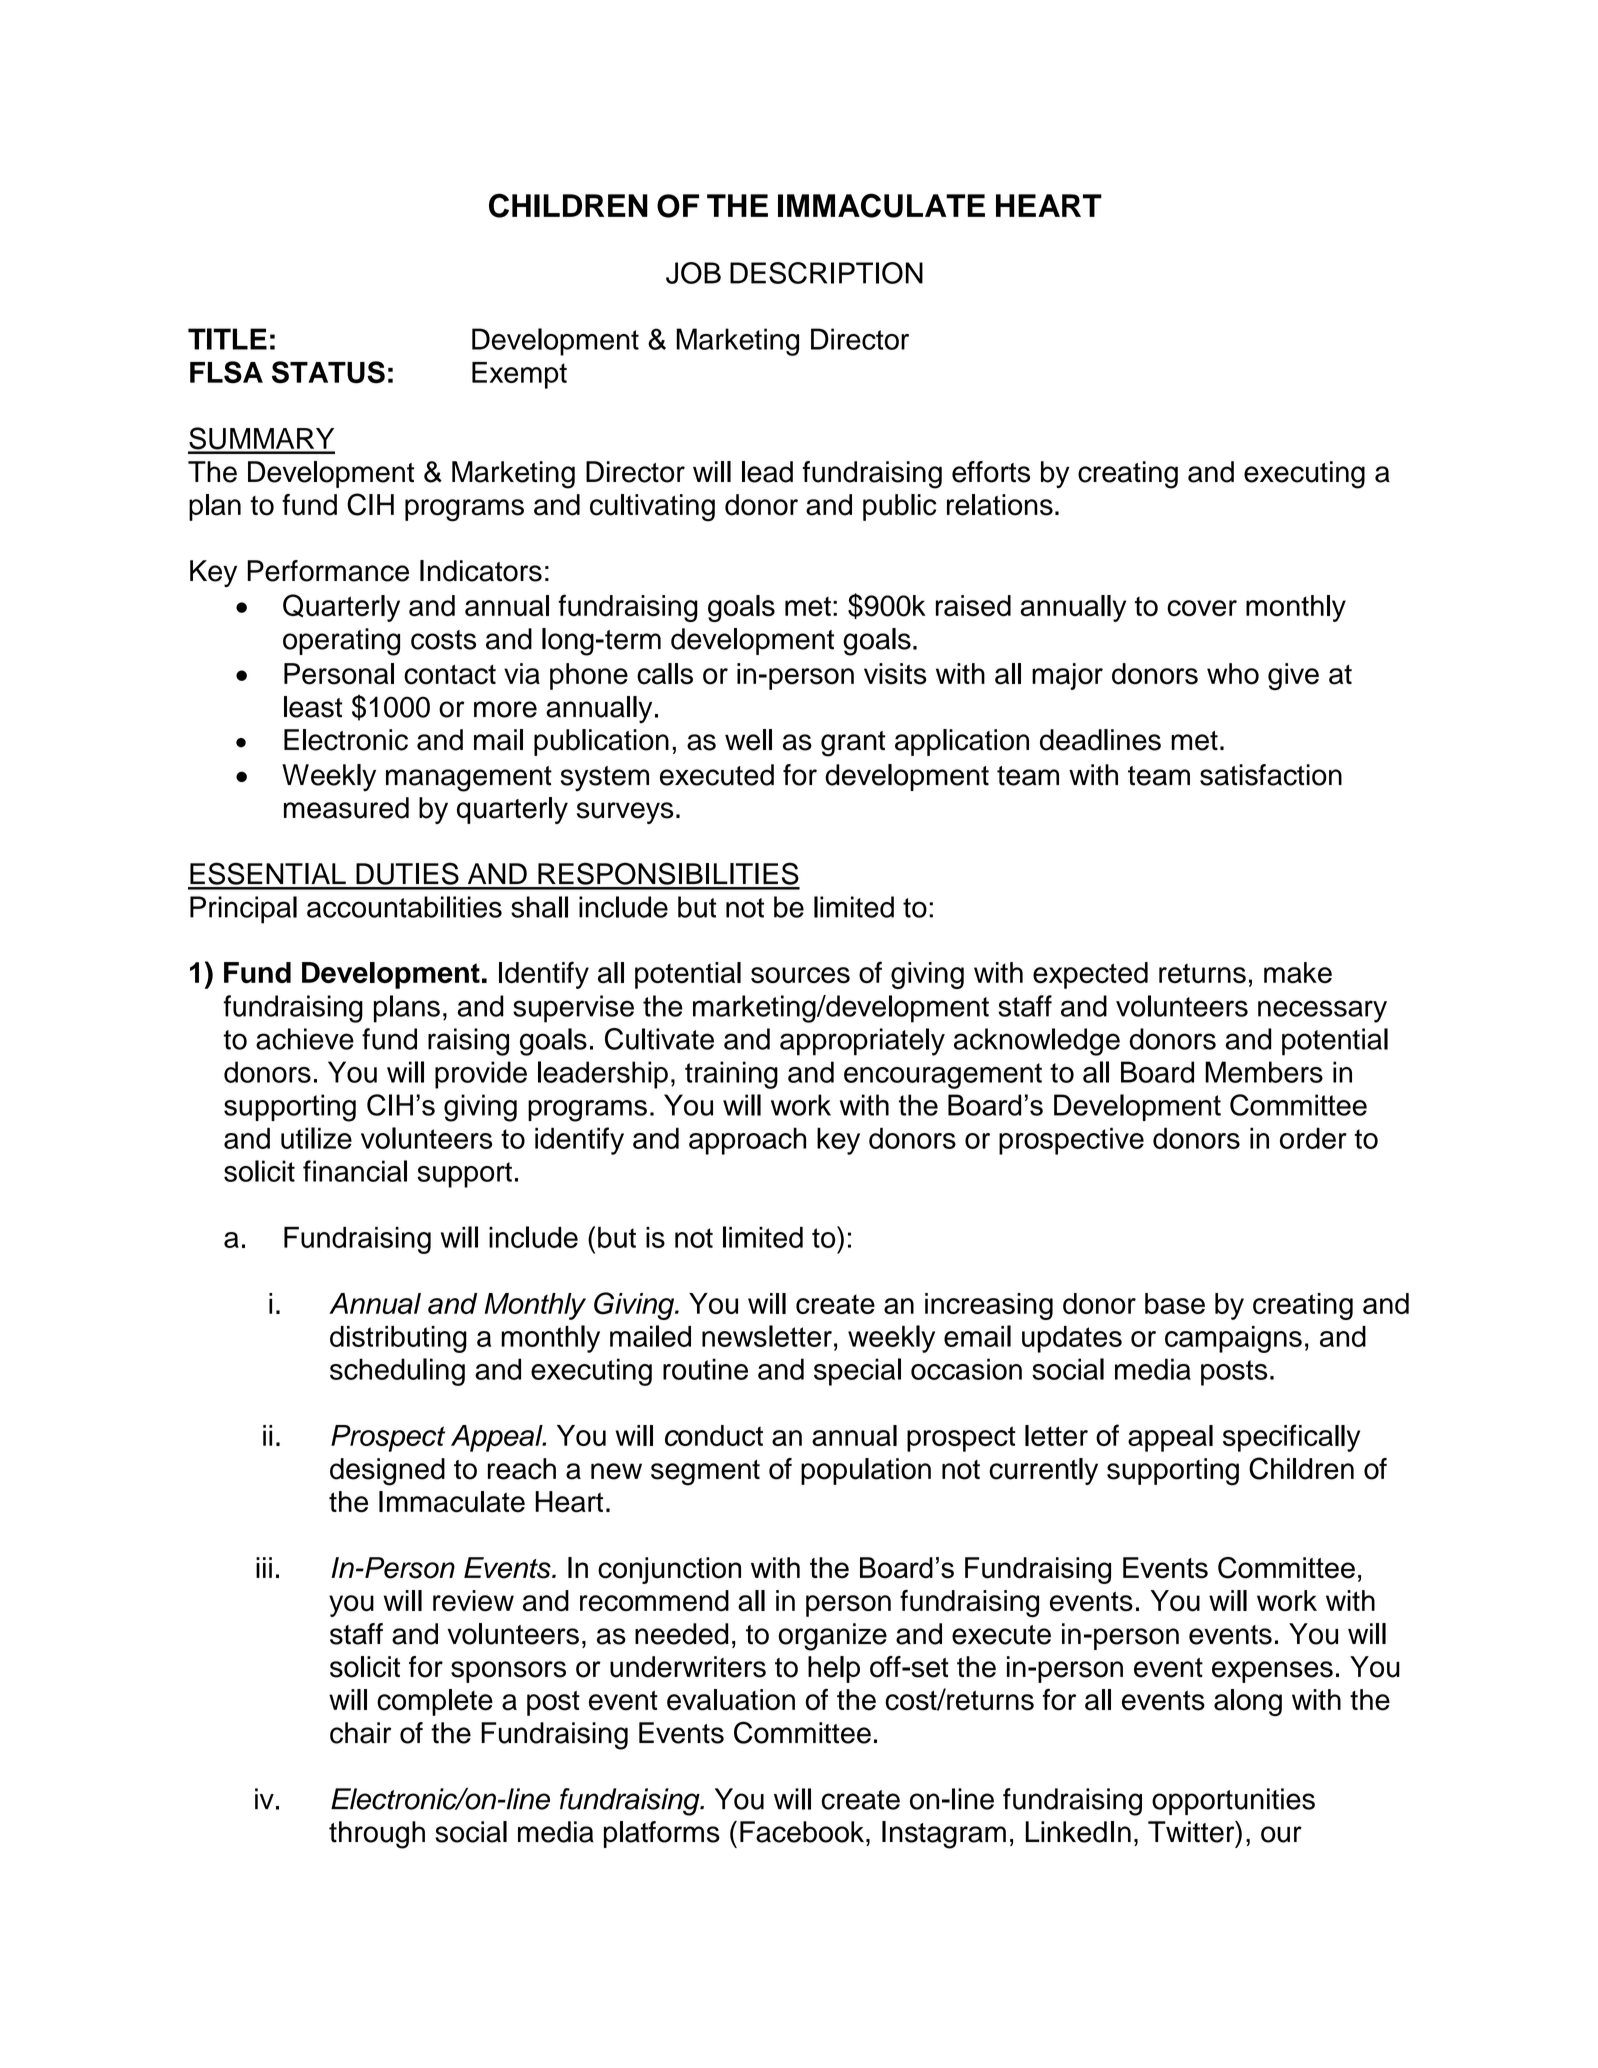  What do you see at coordinates (1233, 1801) in the screenshot?
I see `opportunities` at bounding box center [1233, 1801].
